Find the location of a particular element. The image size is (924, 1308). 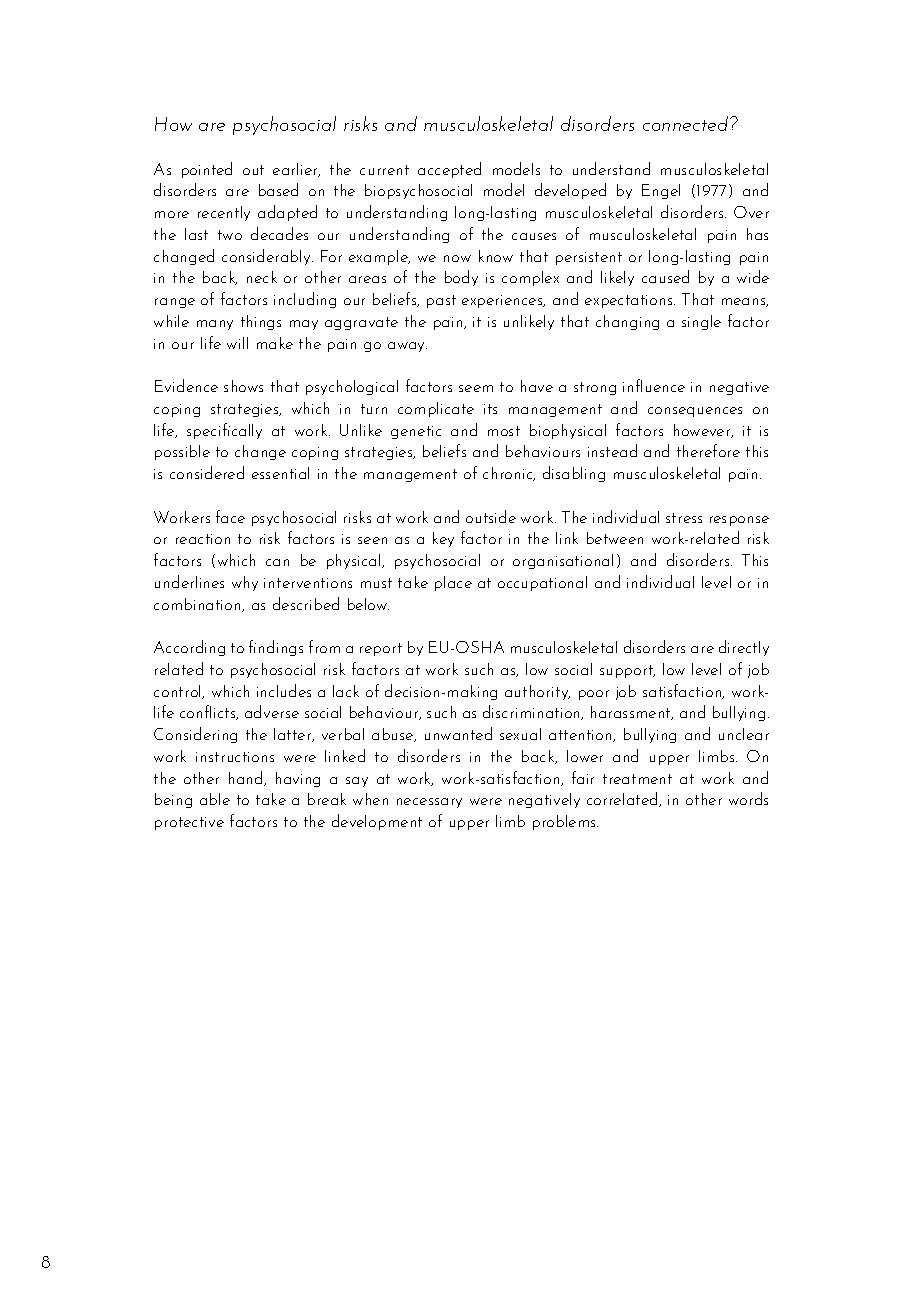

single is located at coordinates (701, 322).
